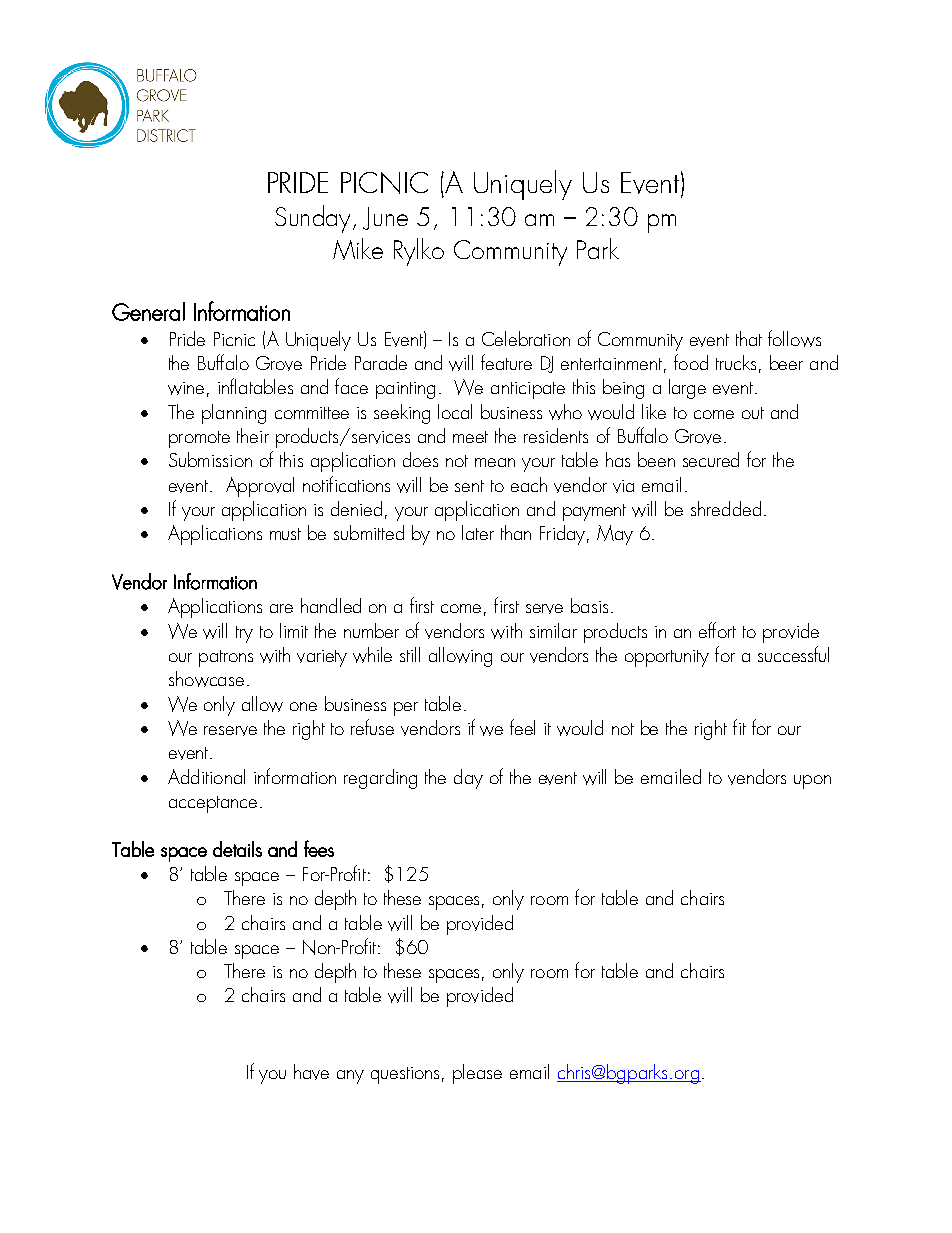 Image resolution: width=952 pixels, height=1233 pixels. Describe the element at coordinates (311, 1072) in the page. I see `have` at that location.
